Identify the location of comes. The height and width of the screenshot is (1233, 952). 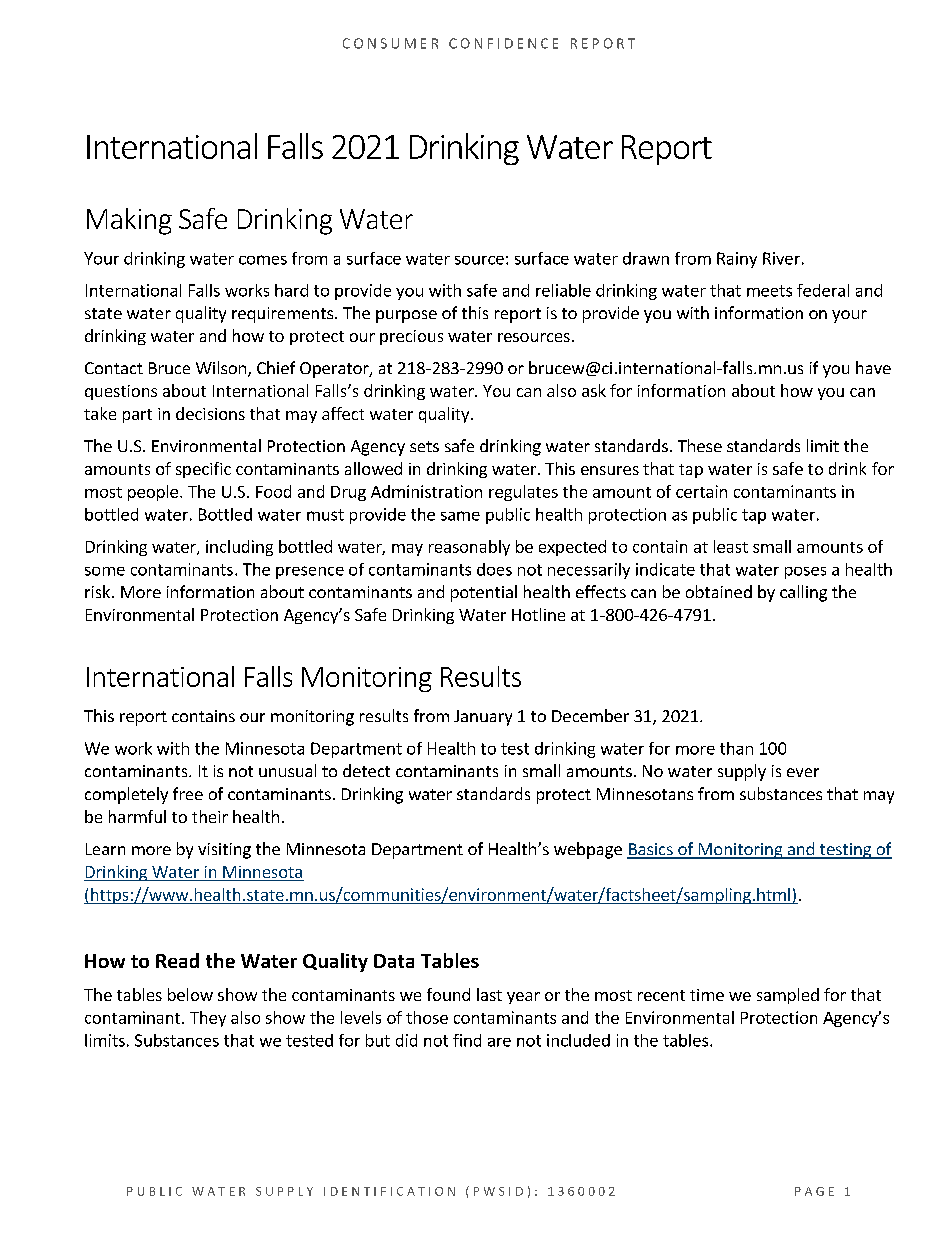
(263, 260).
